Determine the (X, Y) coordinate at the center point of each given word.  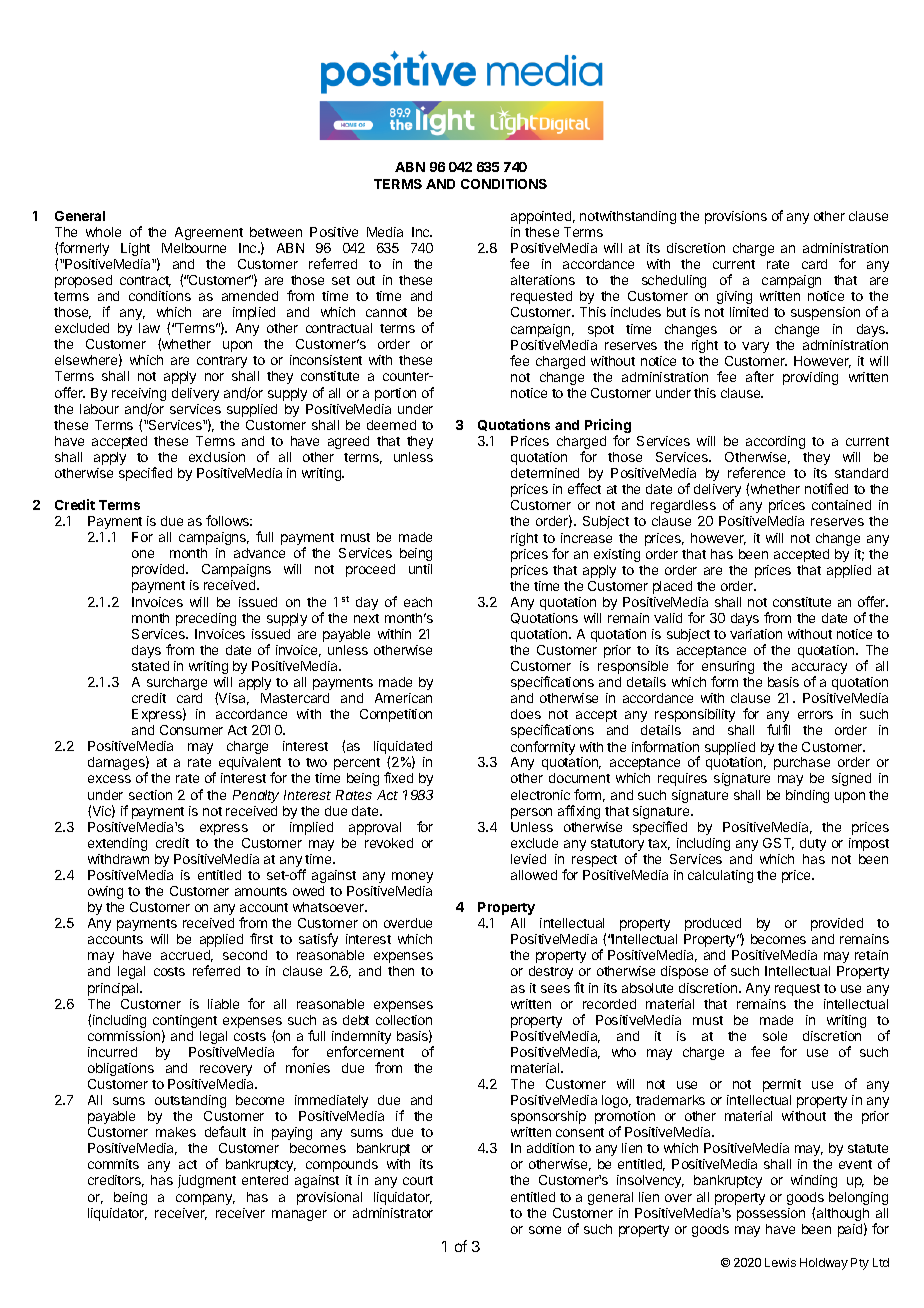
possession (771, 1214)
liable (223, 1004)
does (526, 714)
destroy (551, 972)
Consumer (191, 730)
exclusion (217, 457)
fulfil (778, 729)
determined (545, 473)
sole (775, 1036)
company (205, 1199)
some (545, 1230)
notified (826, 488)
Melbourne (194, 248)
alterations (543, 280)
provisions (736, 217)
